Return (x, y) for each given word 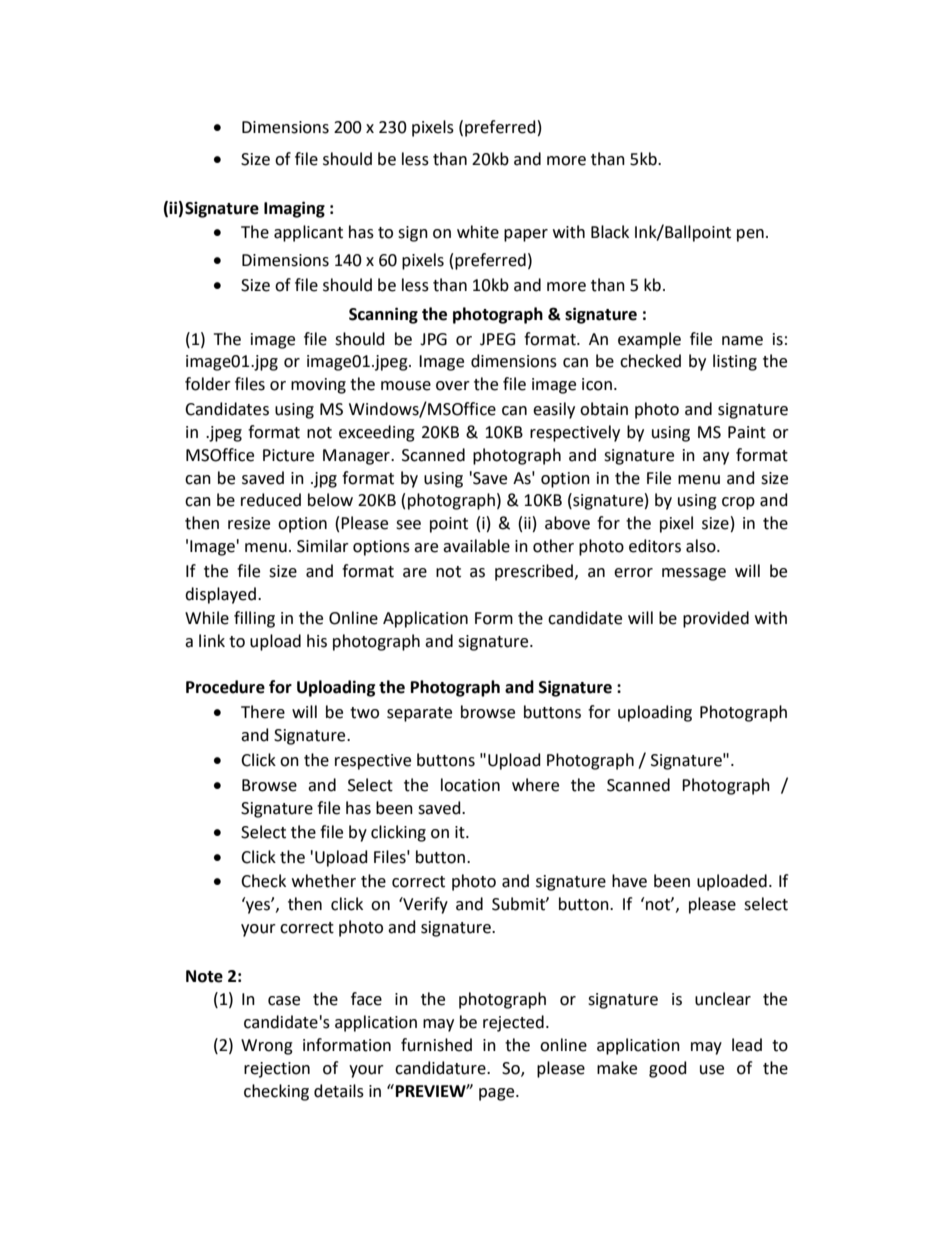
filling (254, 619)
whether (324, 881)
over (453, 386)
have (629, 881)
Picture (288, 455)
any (716, 458)
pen (750, 235)
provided (716, 619)
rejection (277, 1070)
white (478, 232)
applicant (308, 233)
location (470, 785)
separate (419, 714)
